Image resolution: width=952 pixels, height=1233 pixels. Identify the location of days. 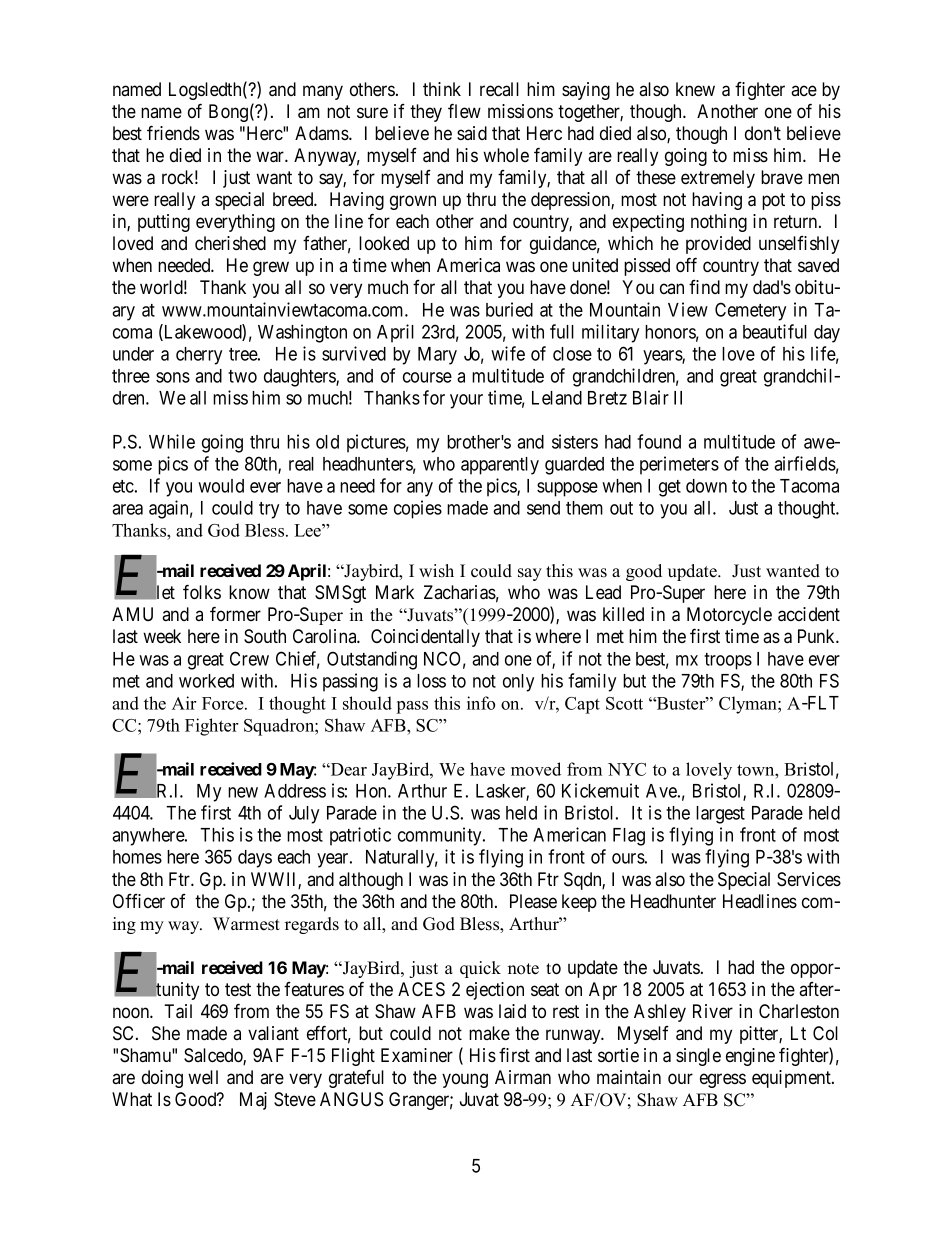
(255, 859).
